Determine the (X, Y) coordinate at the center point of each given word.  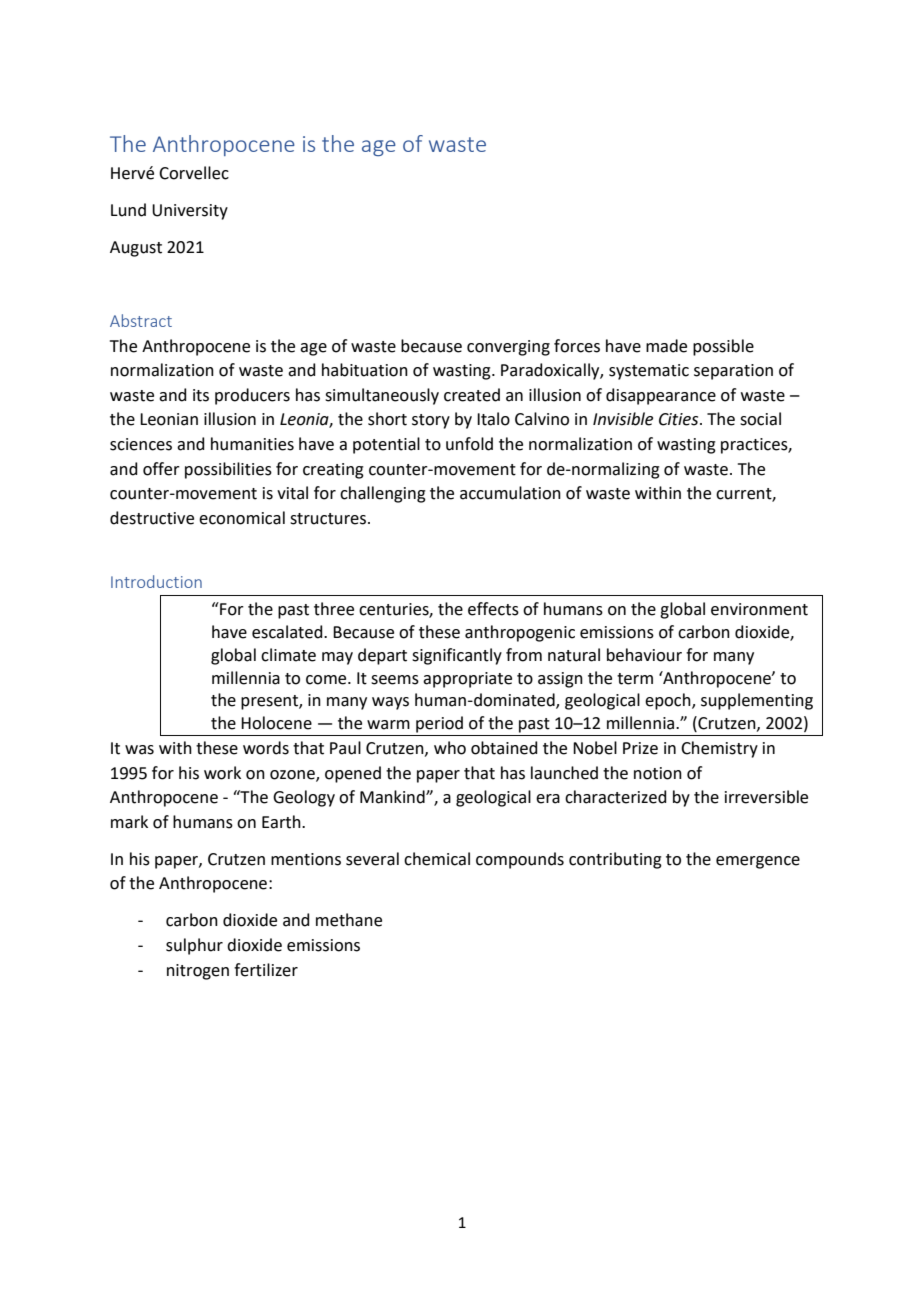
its (201, 395)
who (450, 748)
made (666, 346)
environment (759, 609)
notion (658, 773)
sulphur (194, 946)
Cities (680, 419)
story (431, 421)
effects (493, 609)
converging (508, 348)
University (190, 212)
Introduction (156, 581)
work (222, 773)
